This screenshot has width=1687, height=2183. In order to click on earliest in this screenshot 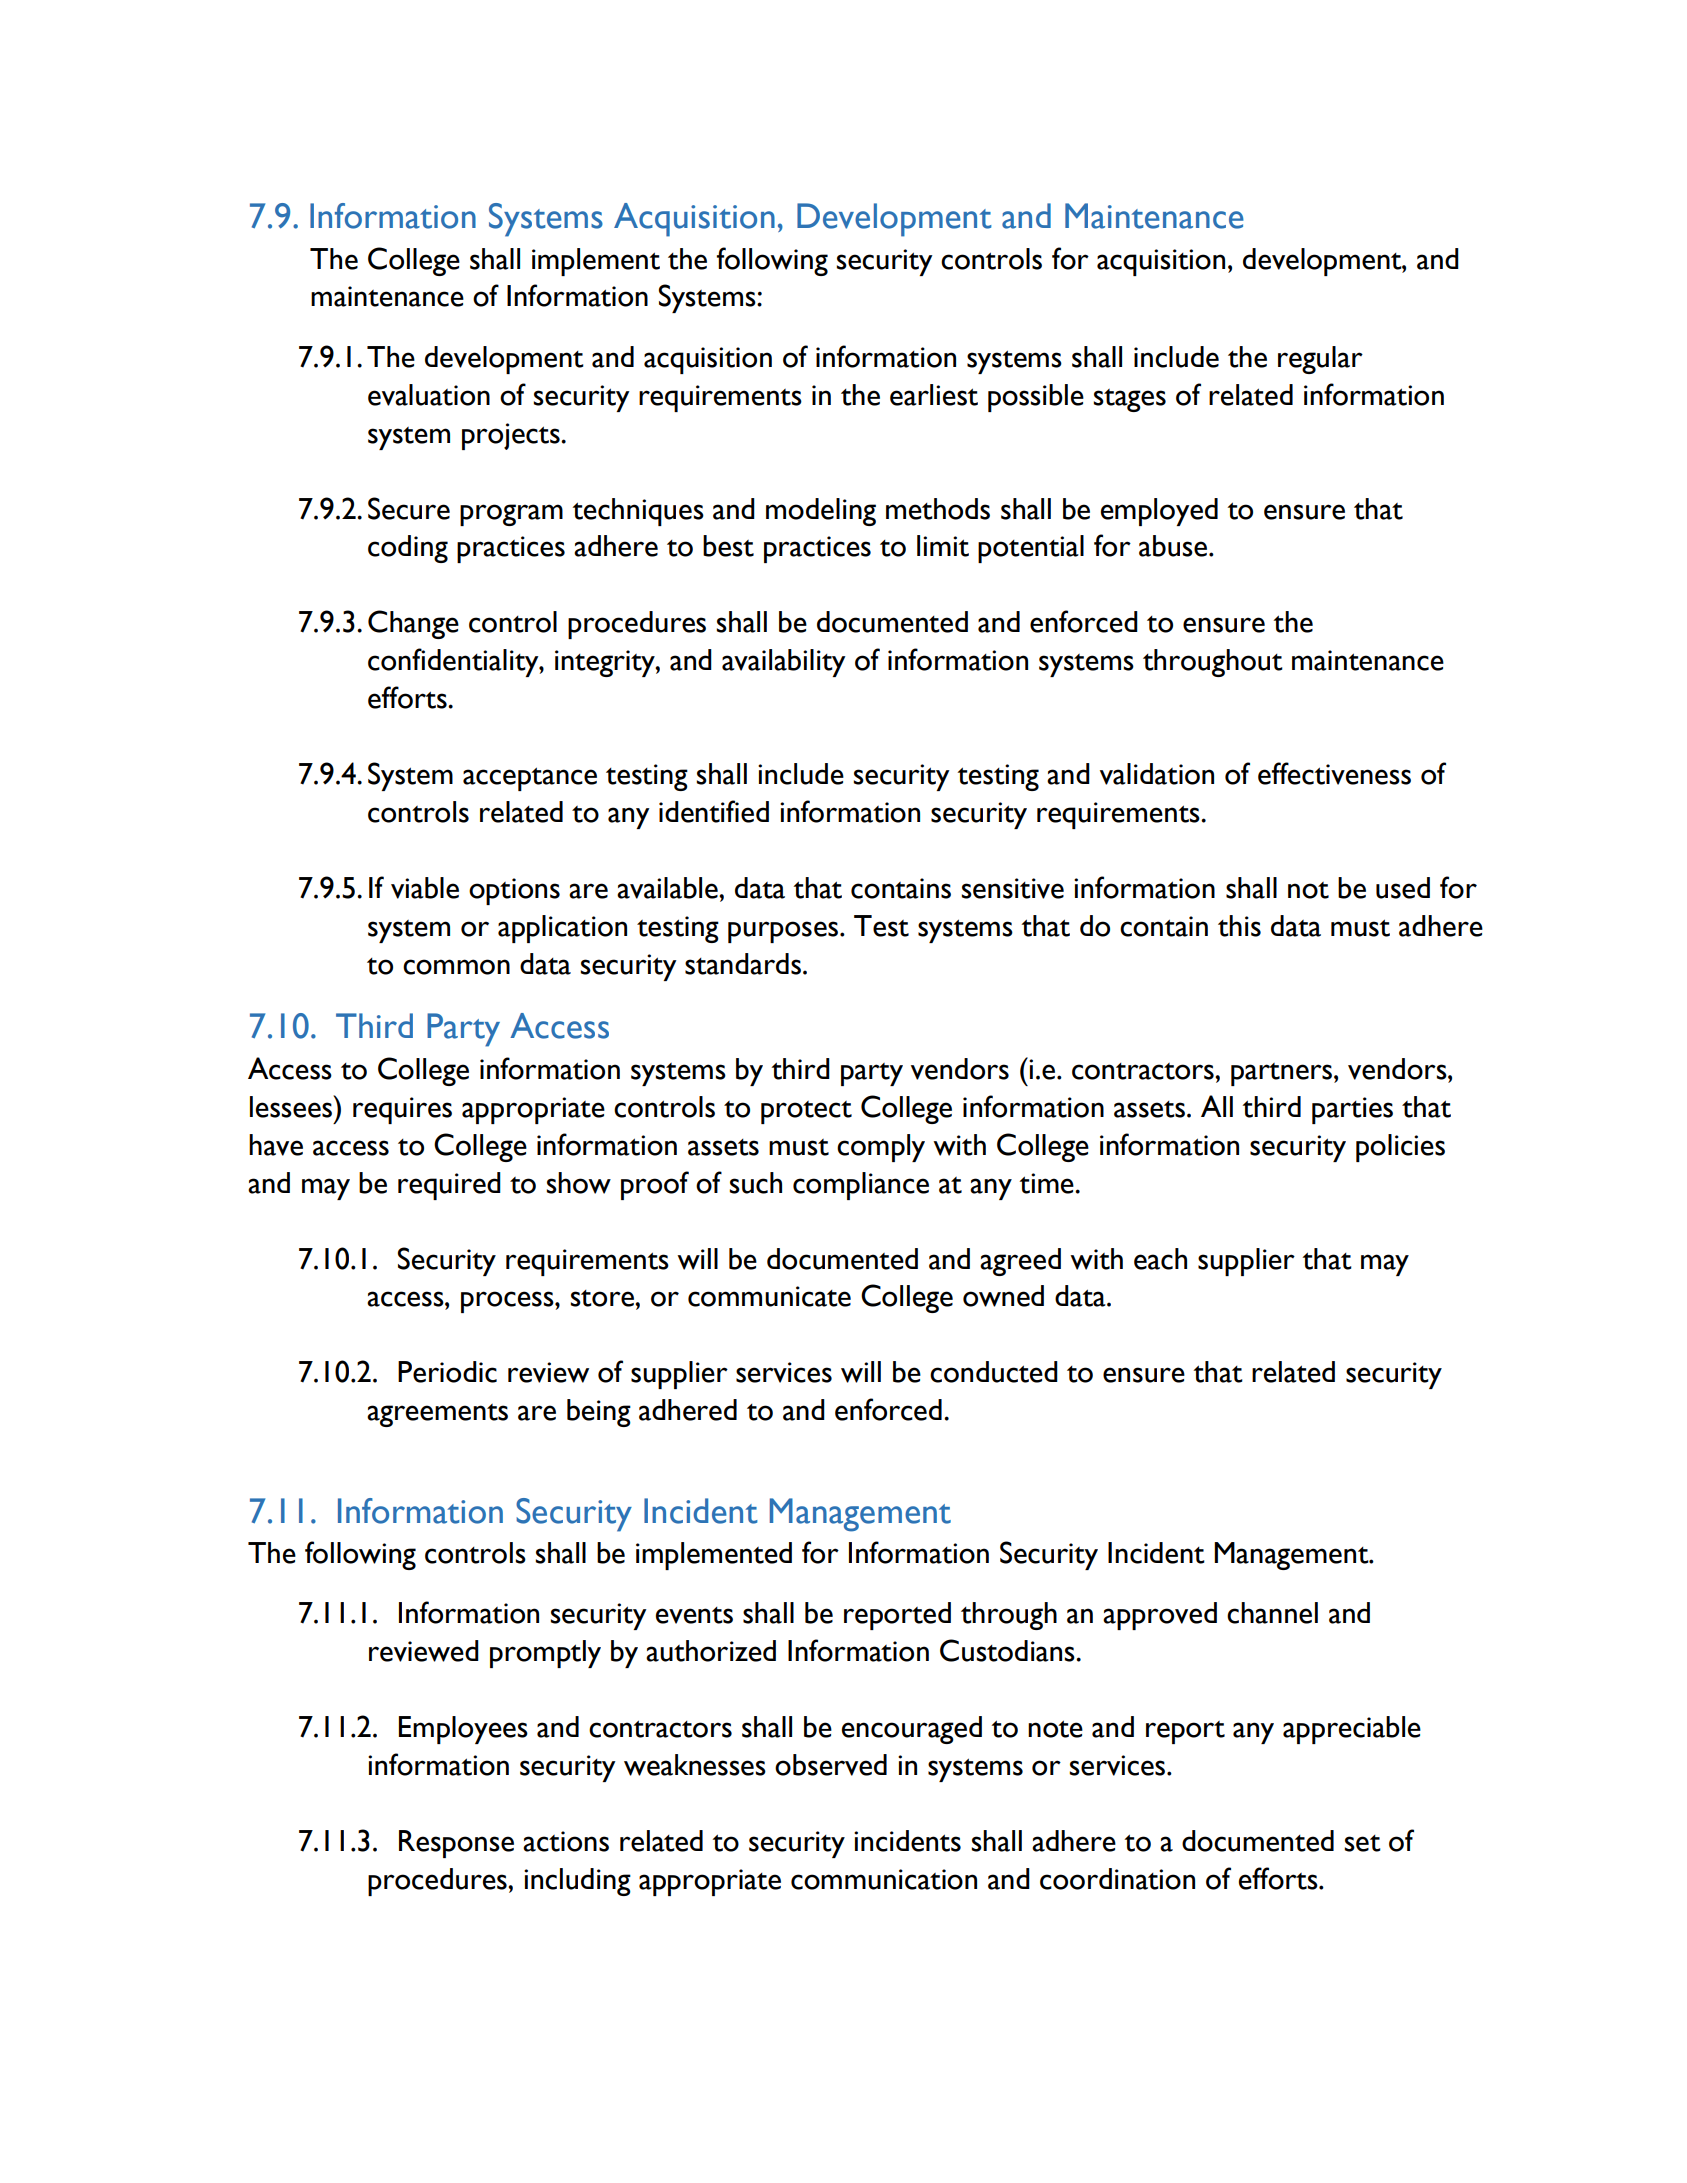, I will do `click(934, 395)`.
